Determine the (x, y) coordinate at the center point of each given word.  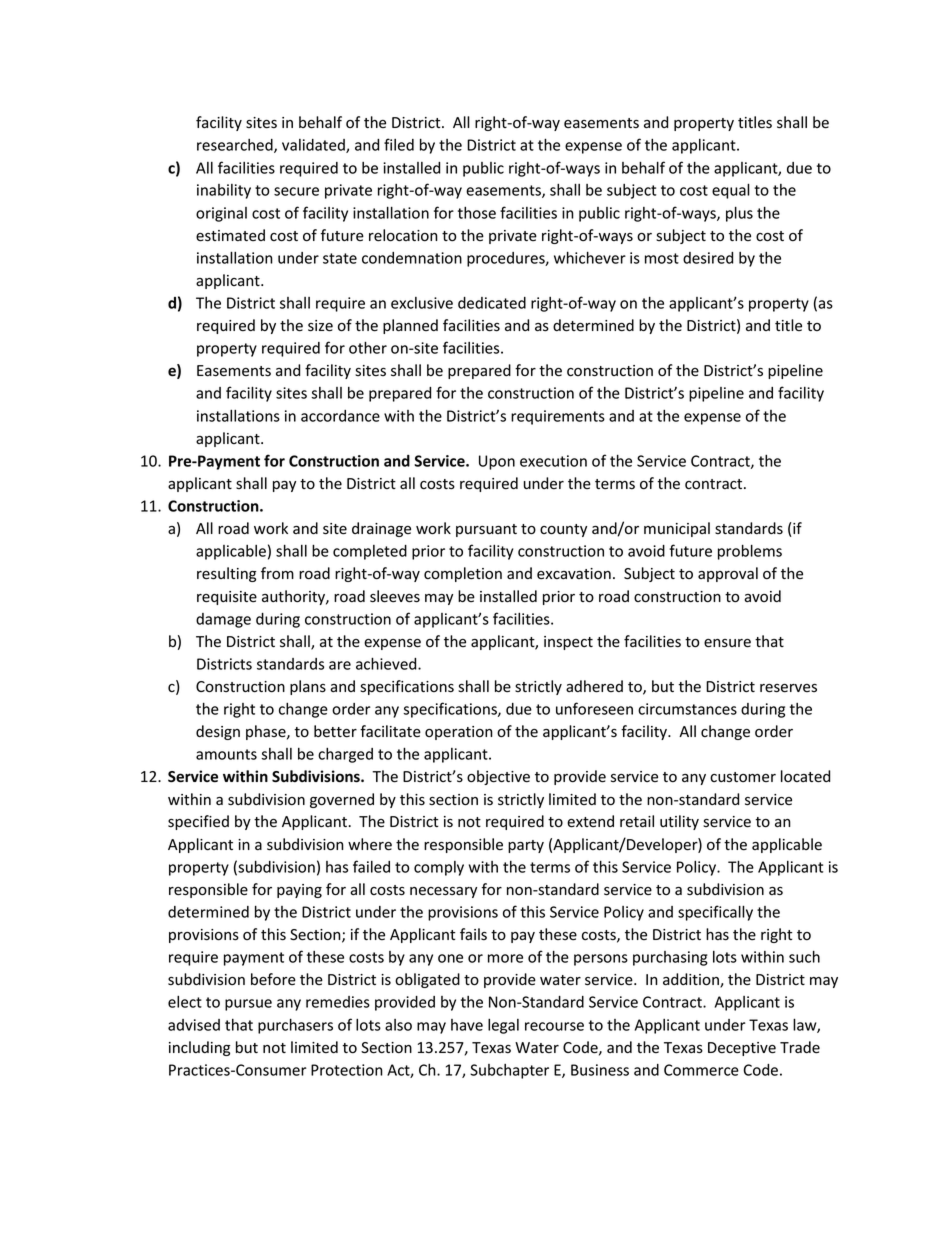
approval (728, 574)
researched (236, 146)
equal (731, 191)
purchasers (295, 1026)
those (477, 213)
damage (223, 620)
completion (463, 574)
